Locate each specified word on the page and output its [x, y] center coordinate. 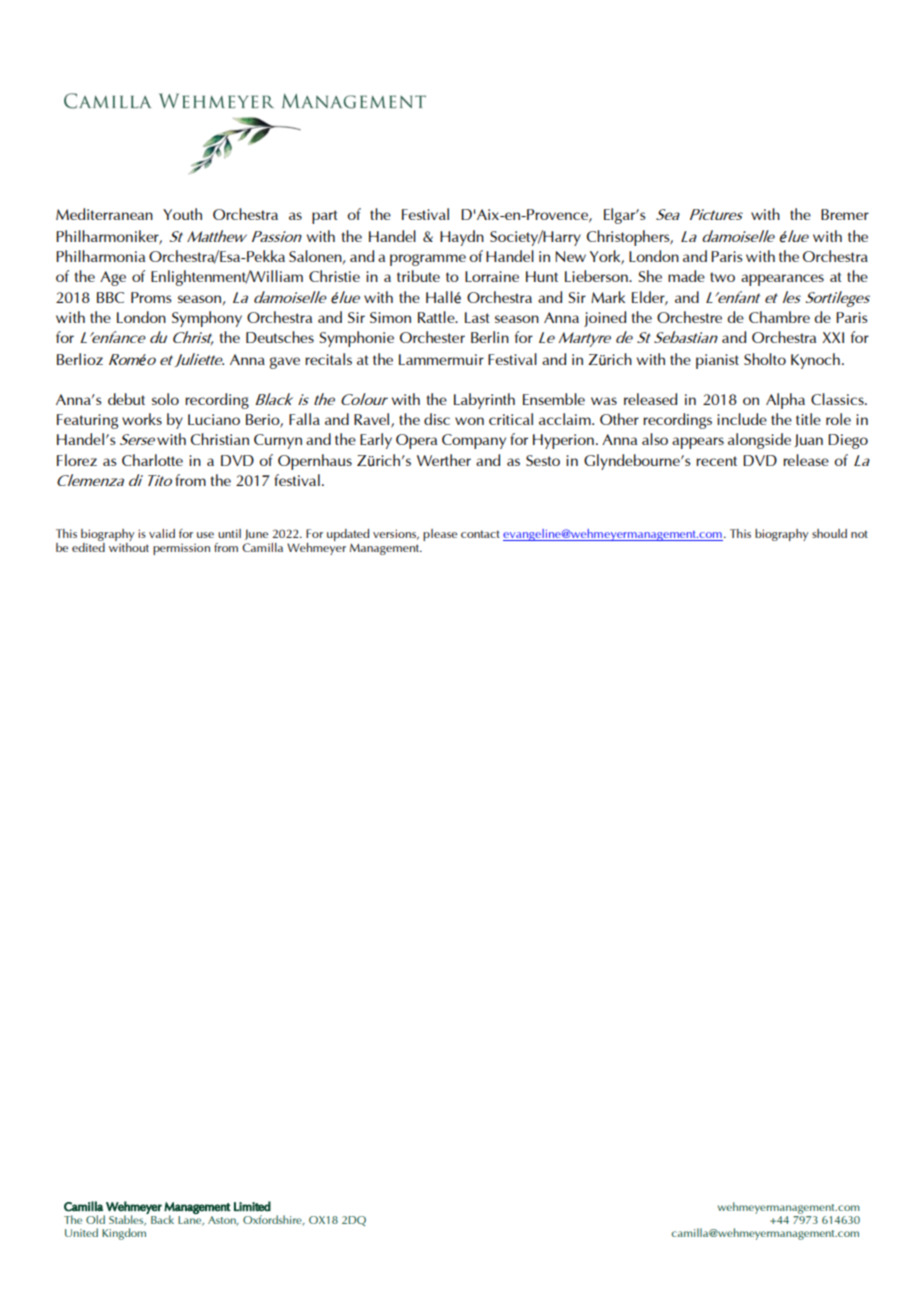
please [440, 535]
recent [716, 461]
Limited [252, 1206]
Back [162, 1219]
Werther [444, 460]
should [829, 533]
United [81, 1232]
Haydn [462, 238]
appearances [782, 280]
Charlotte [152, 460]
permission [181, 549]
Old [95, 1219]
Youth [182, 214]
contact [480, 534]
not [859, 534]
